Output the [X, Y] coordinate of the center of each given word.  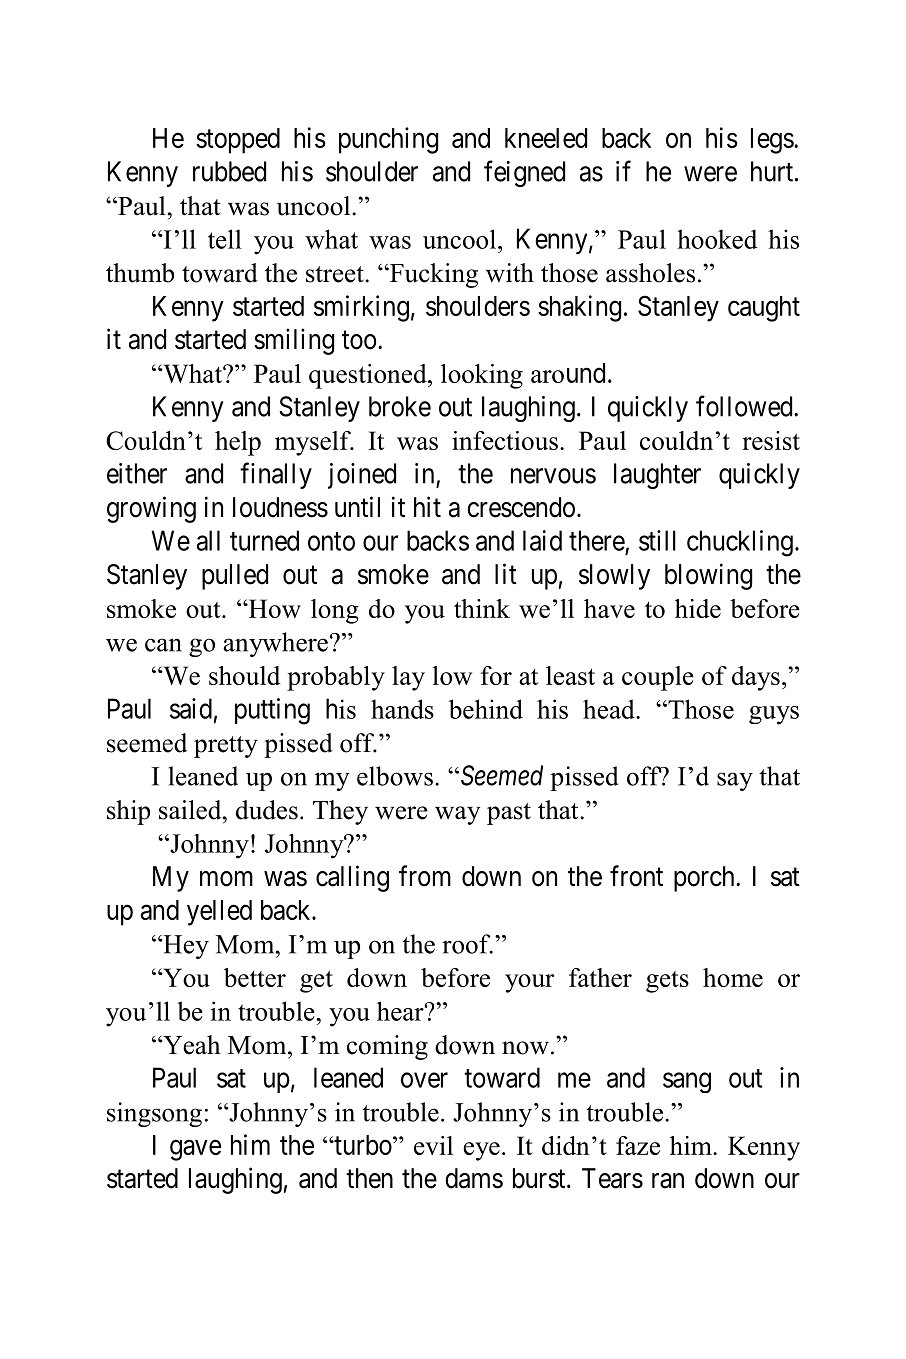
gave [195, 1150]
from [425, 876]
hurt [773, 171]
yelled [219, 913]
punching [388, 140]
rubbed [229, 171]
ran [668, 1181]
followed [745, 406]
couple [658, 678]
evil [433, 1145]
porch [705, 879]
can [163, 645]
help [238, 443]
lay [408, 678]
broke [400, 406]
